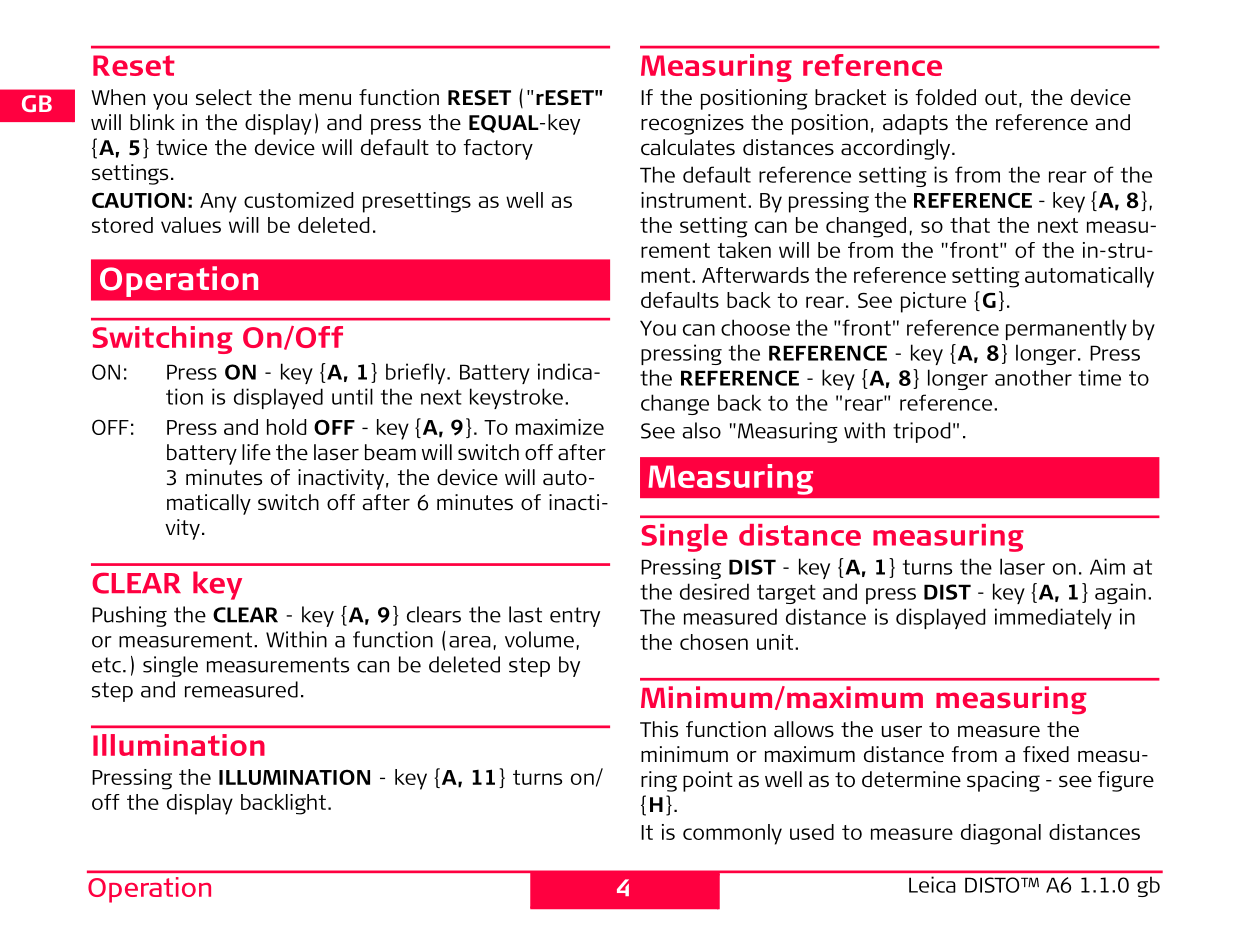 Image resolution: width=1252 pixels, height=952 pixels. Describe the element at coordinates (1001, 98) in the page. I see `out` at that location.
